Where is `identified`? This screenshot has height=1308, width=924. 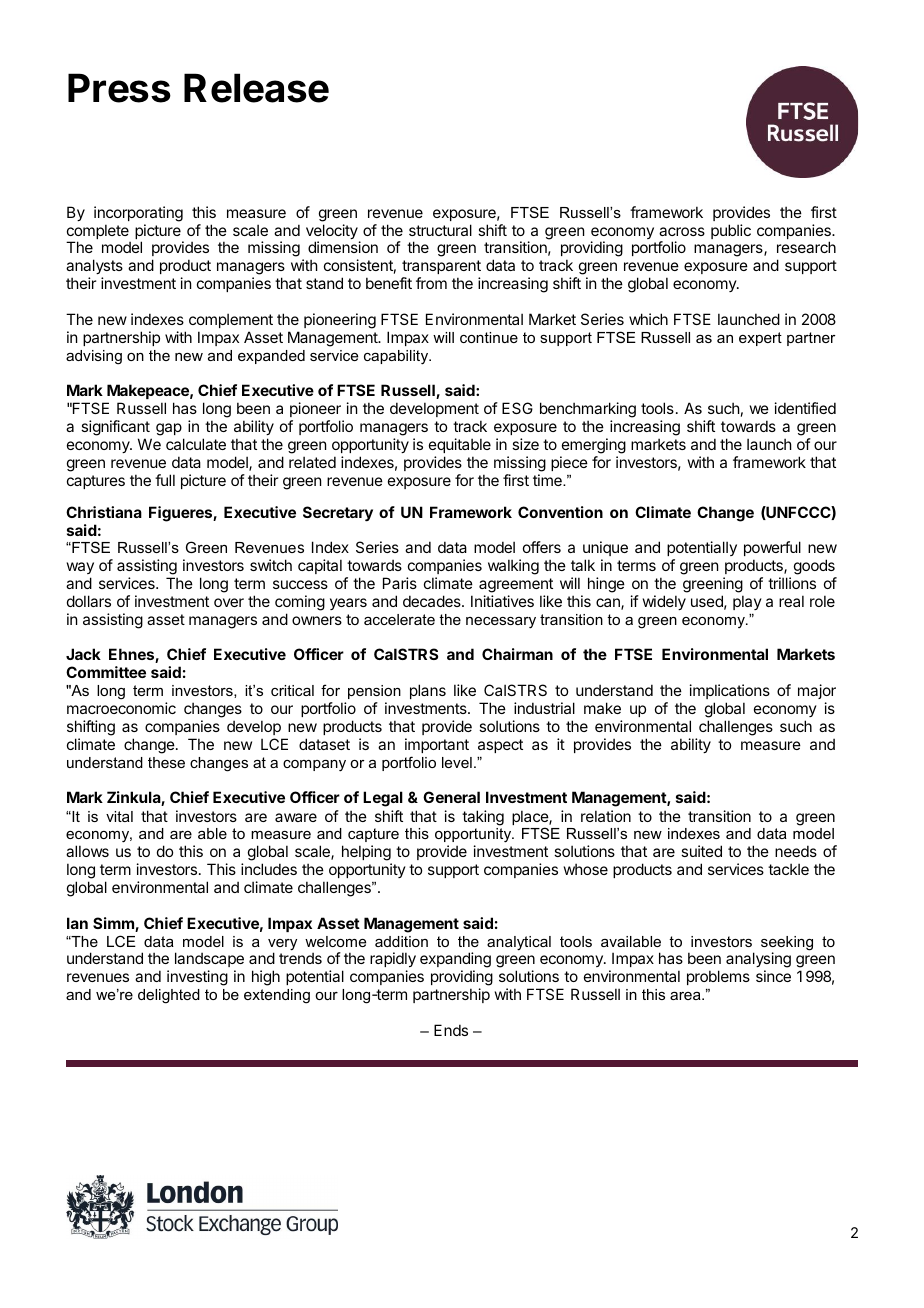
identified is located at coordinates (805, 408).
